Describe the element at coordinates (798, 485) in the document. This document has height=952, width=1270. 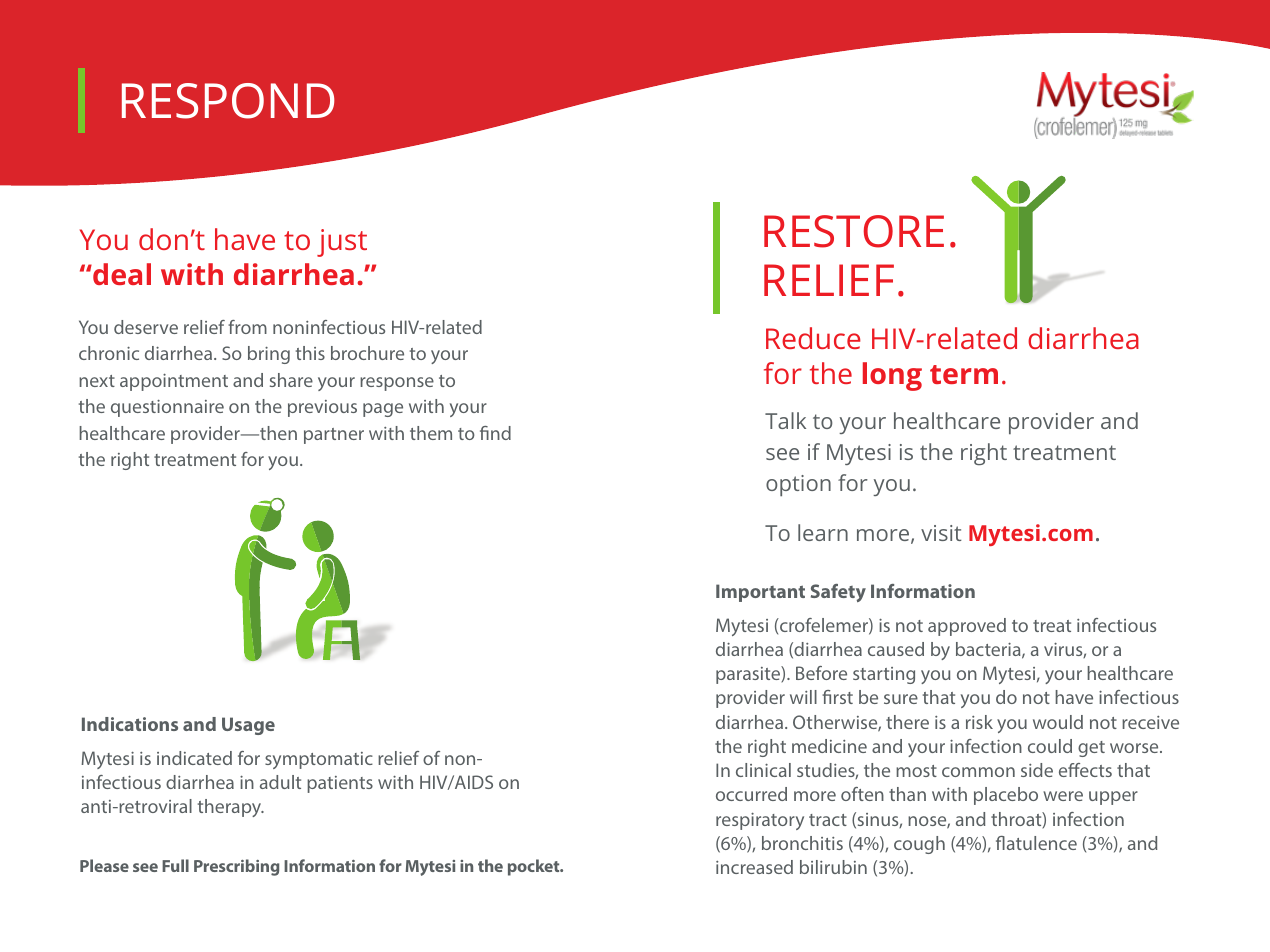
I see `option` at that location.
